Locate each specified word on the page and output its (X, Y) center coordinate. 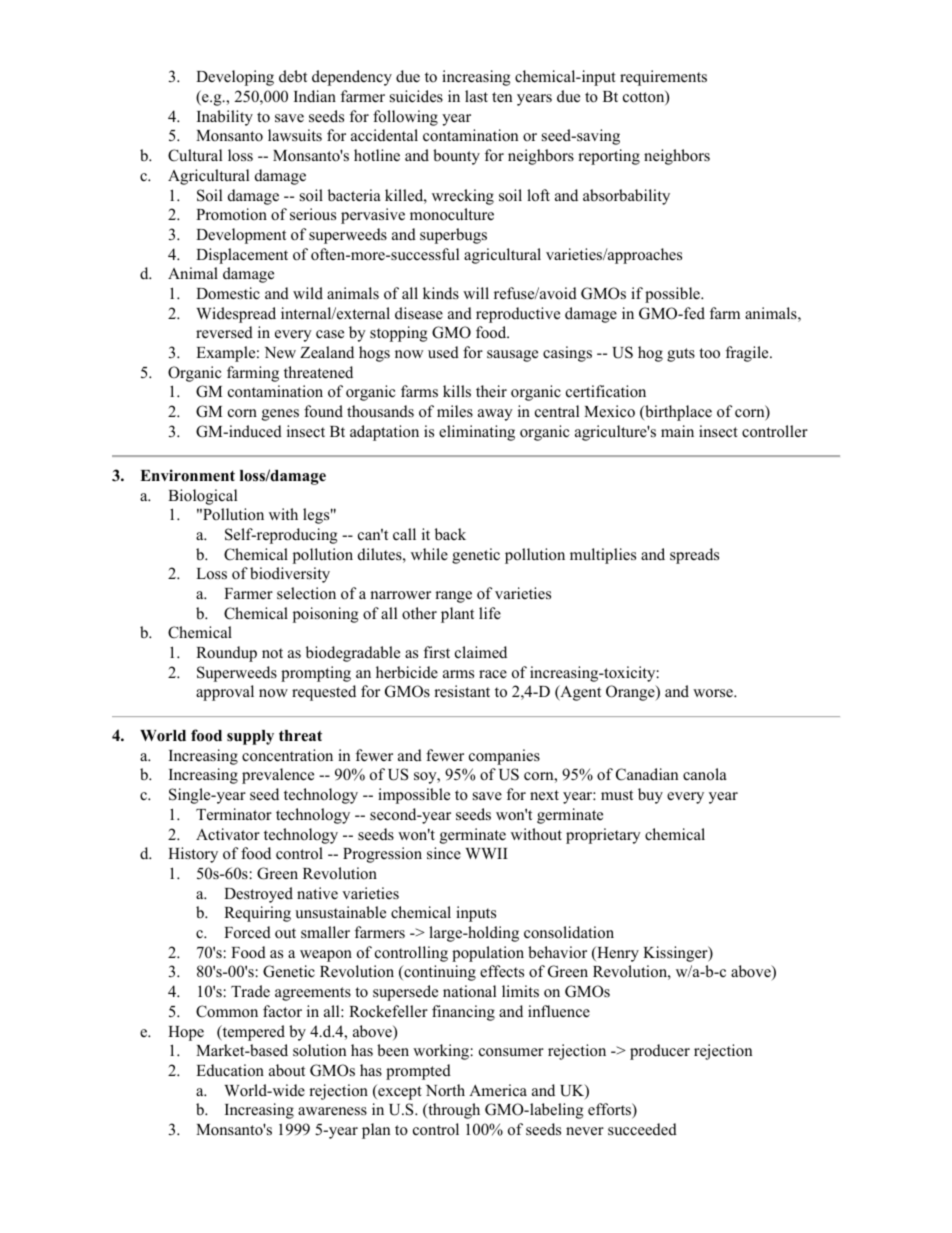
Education (230, 1070)
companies (504, 757)
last (476, 96)
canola (705, 774)
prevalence (278, 776)
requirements (663, 78)
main (677, 431)
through (453, 1111)
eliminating (477, 433)
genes (280, 415)
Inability (225, 118)
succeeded (642, 1129)
